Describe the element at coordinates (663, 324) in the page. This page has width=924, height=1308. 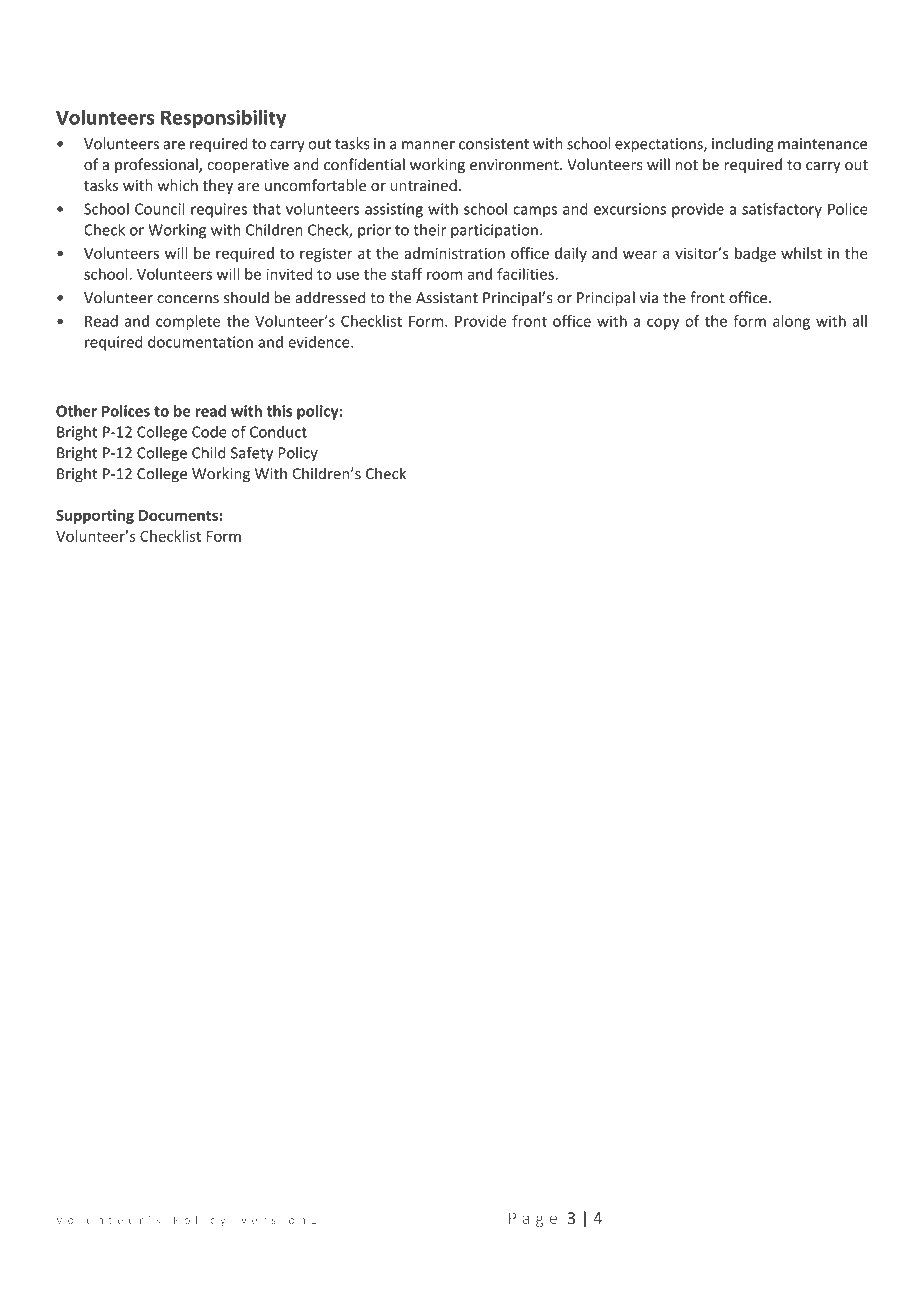
I see `copy` at that location.
